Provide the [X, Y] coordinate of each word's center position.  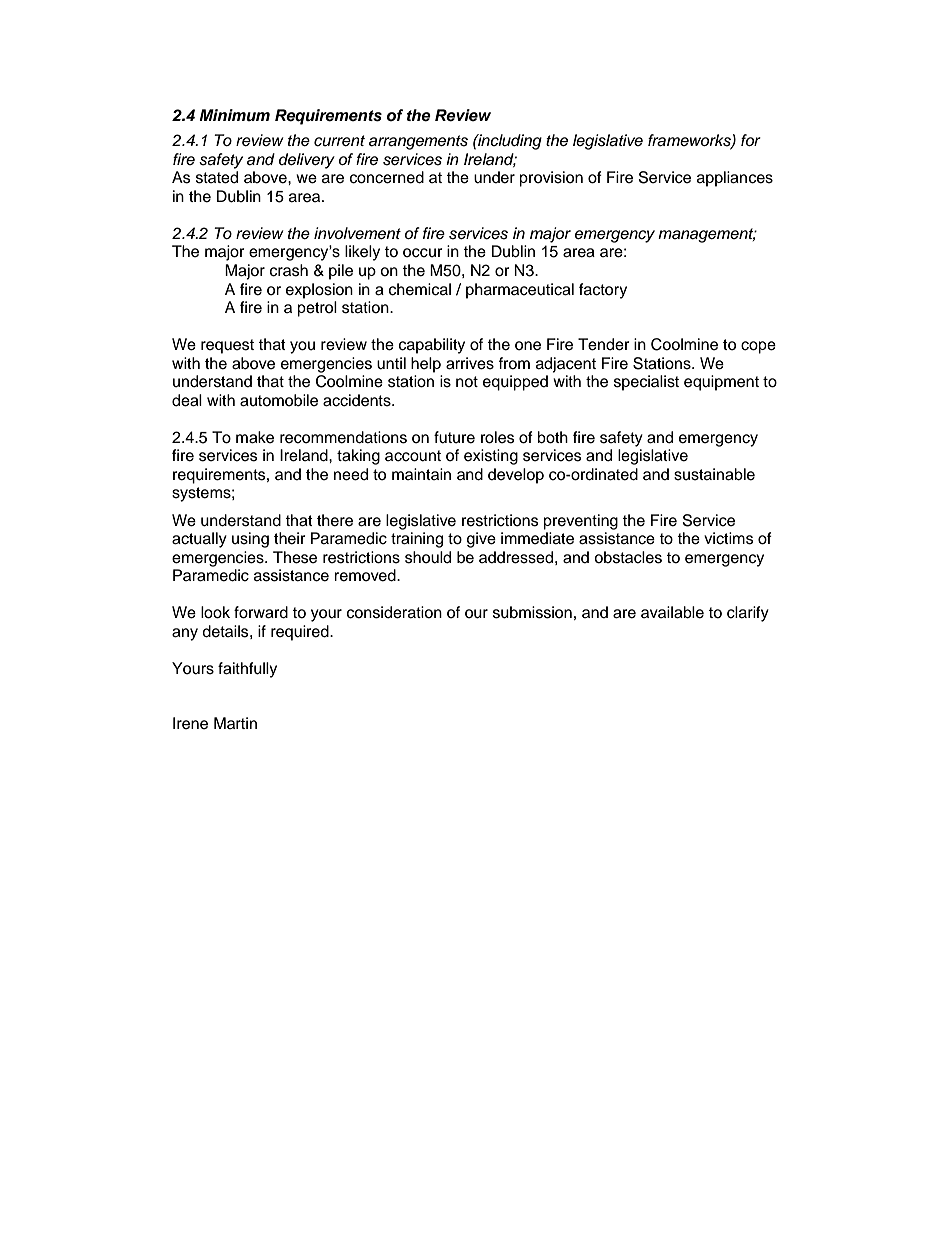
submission [532, 612]
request [227, 346]
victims [729, 538]
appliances [735, 179]
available [672, 612]
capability [432, 346]
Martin [235, 723]
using [250, 540]
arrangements [418, 142]
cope [758, 347]
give [481, 540]
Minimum [234, 115]
